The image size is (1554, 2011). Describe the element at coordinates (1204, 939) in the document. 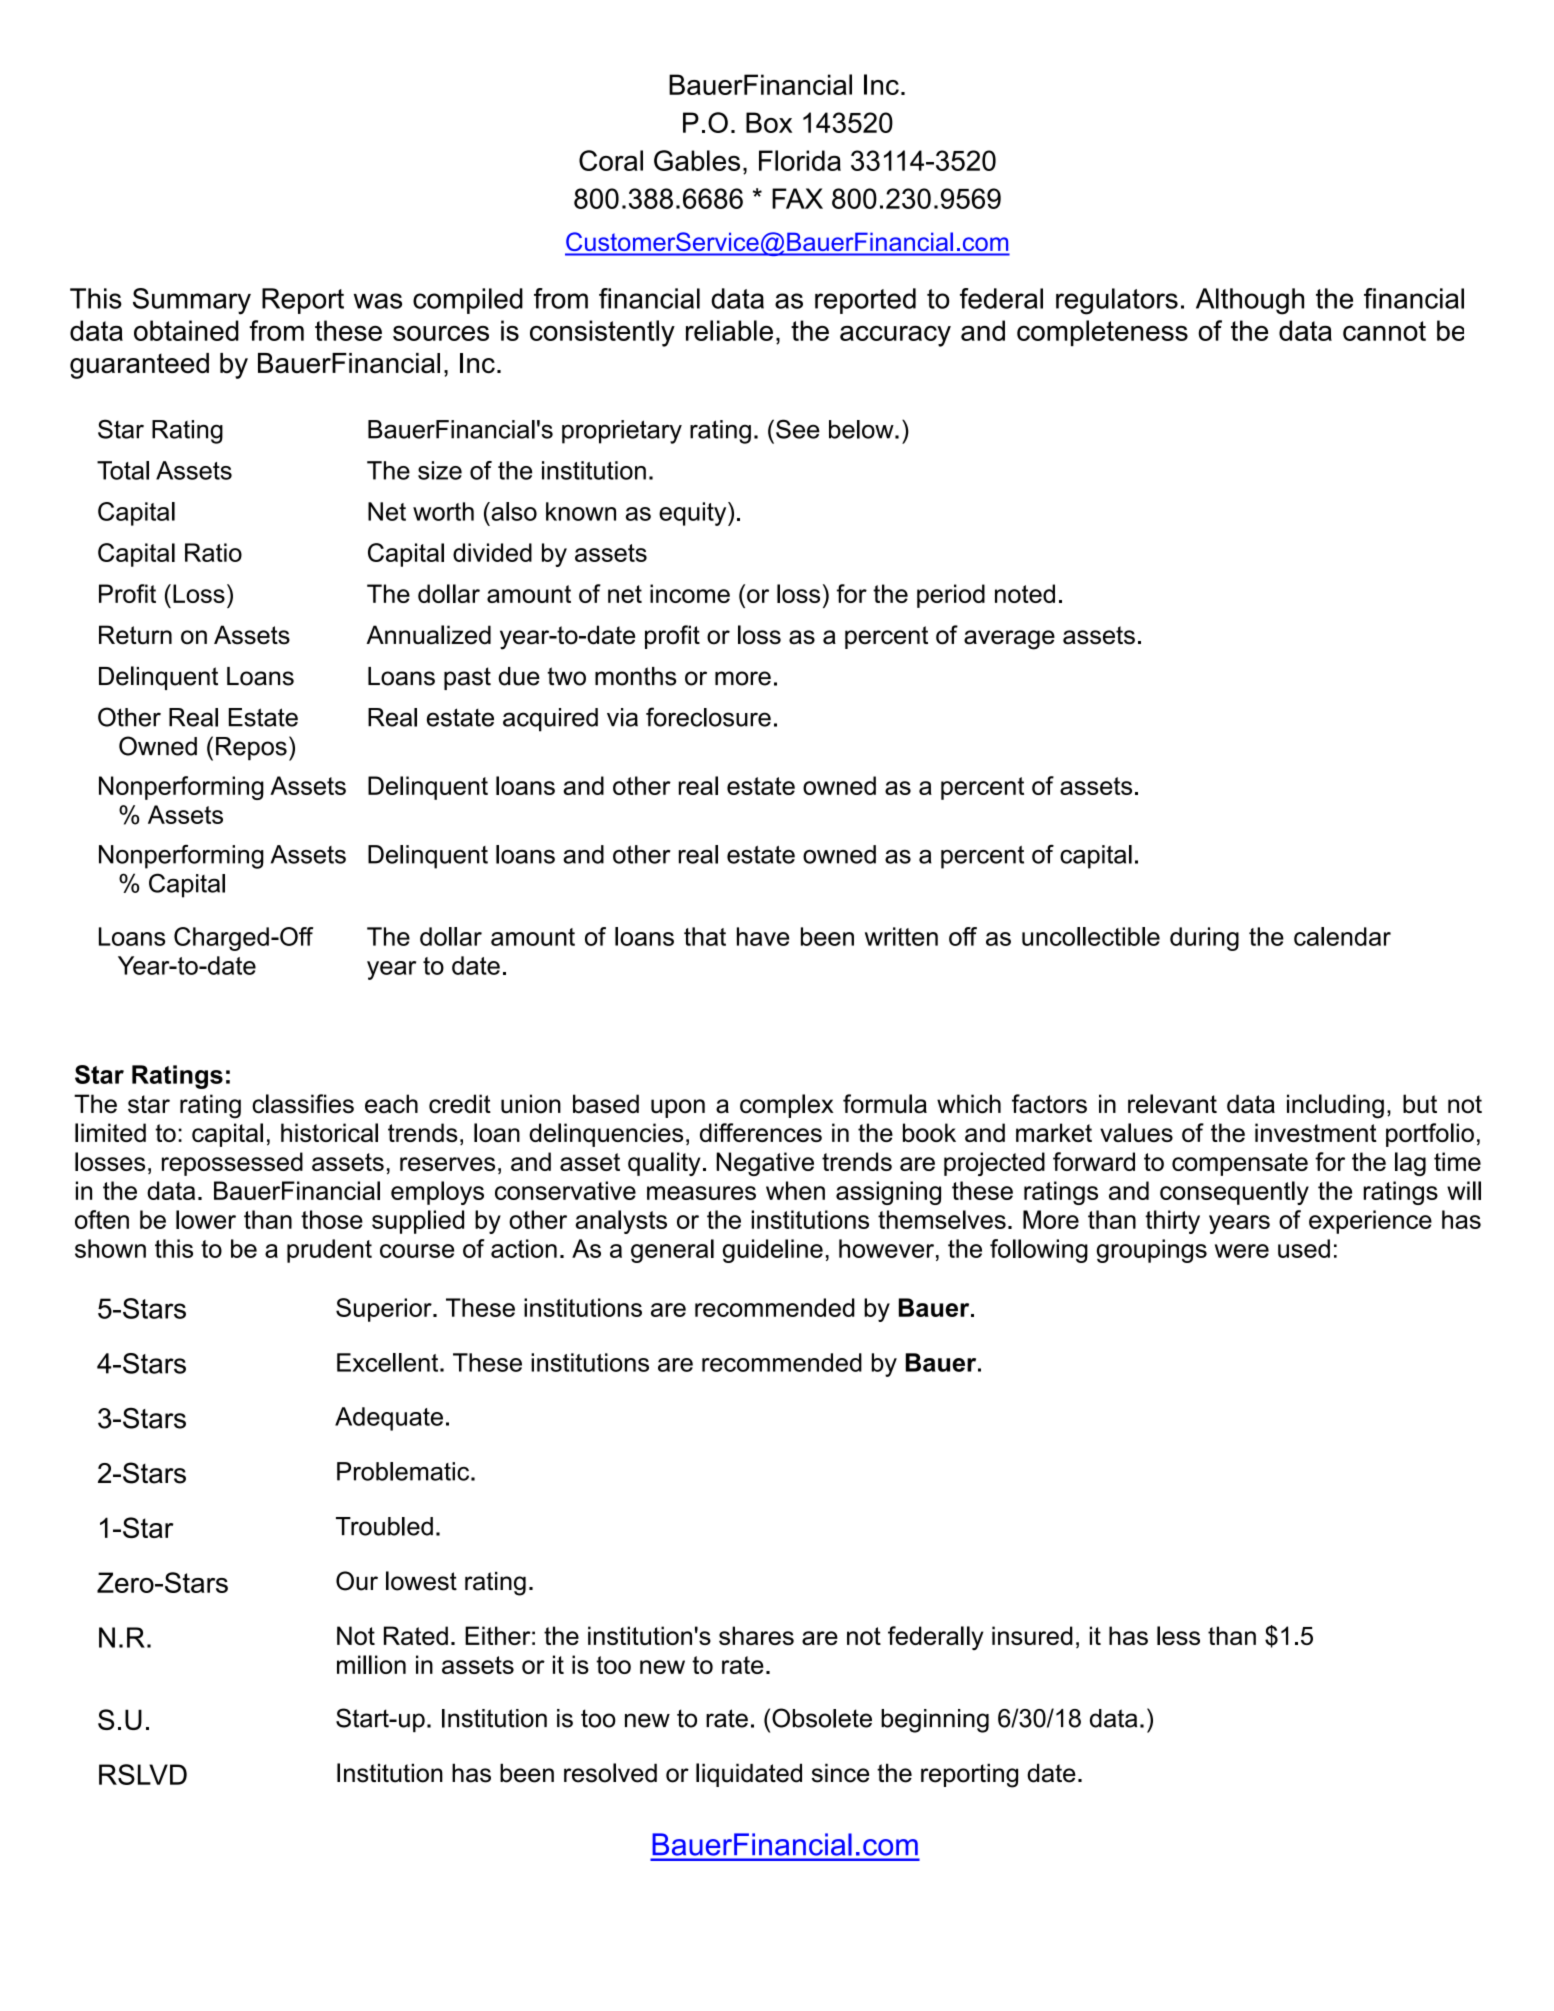

I see `during` at that location.
